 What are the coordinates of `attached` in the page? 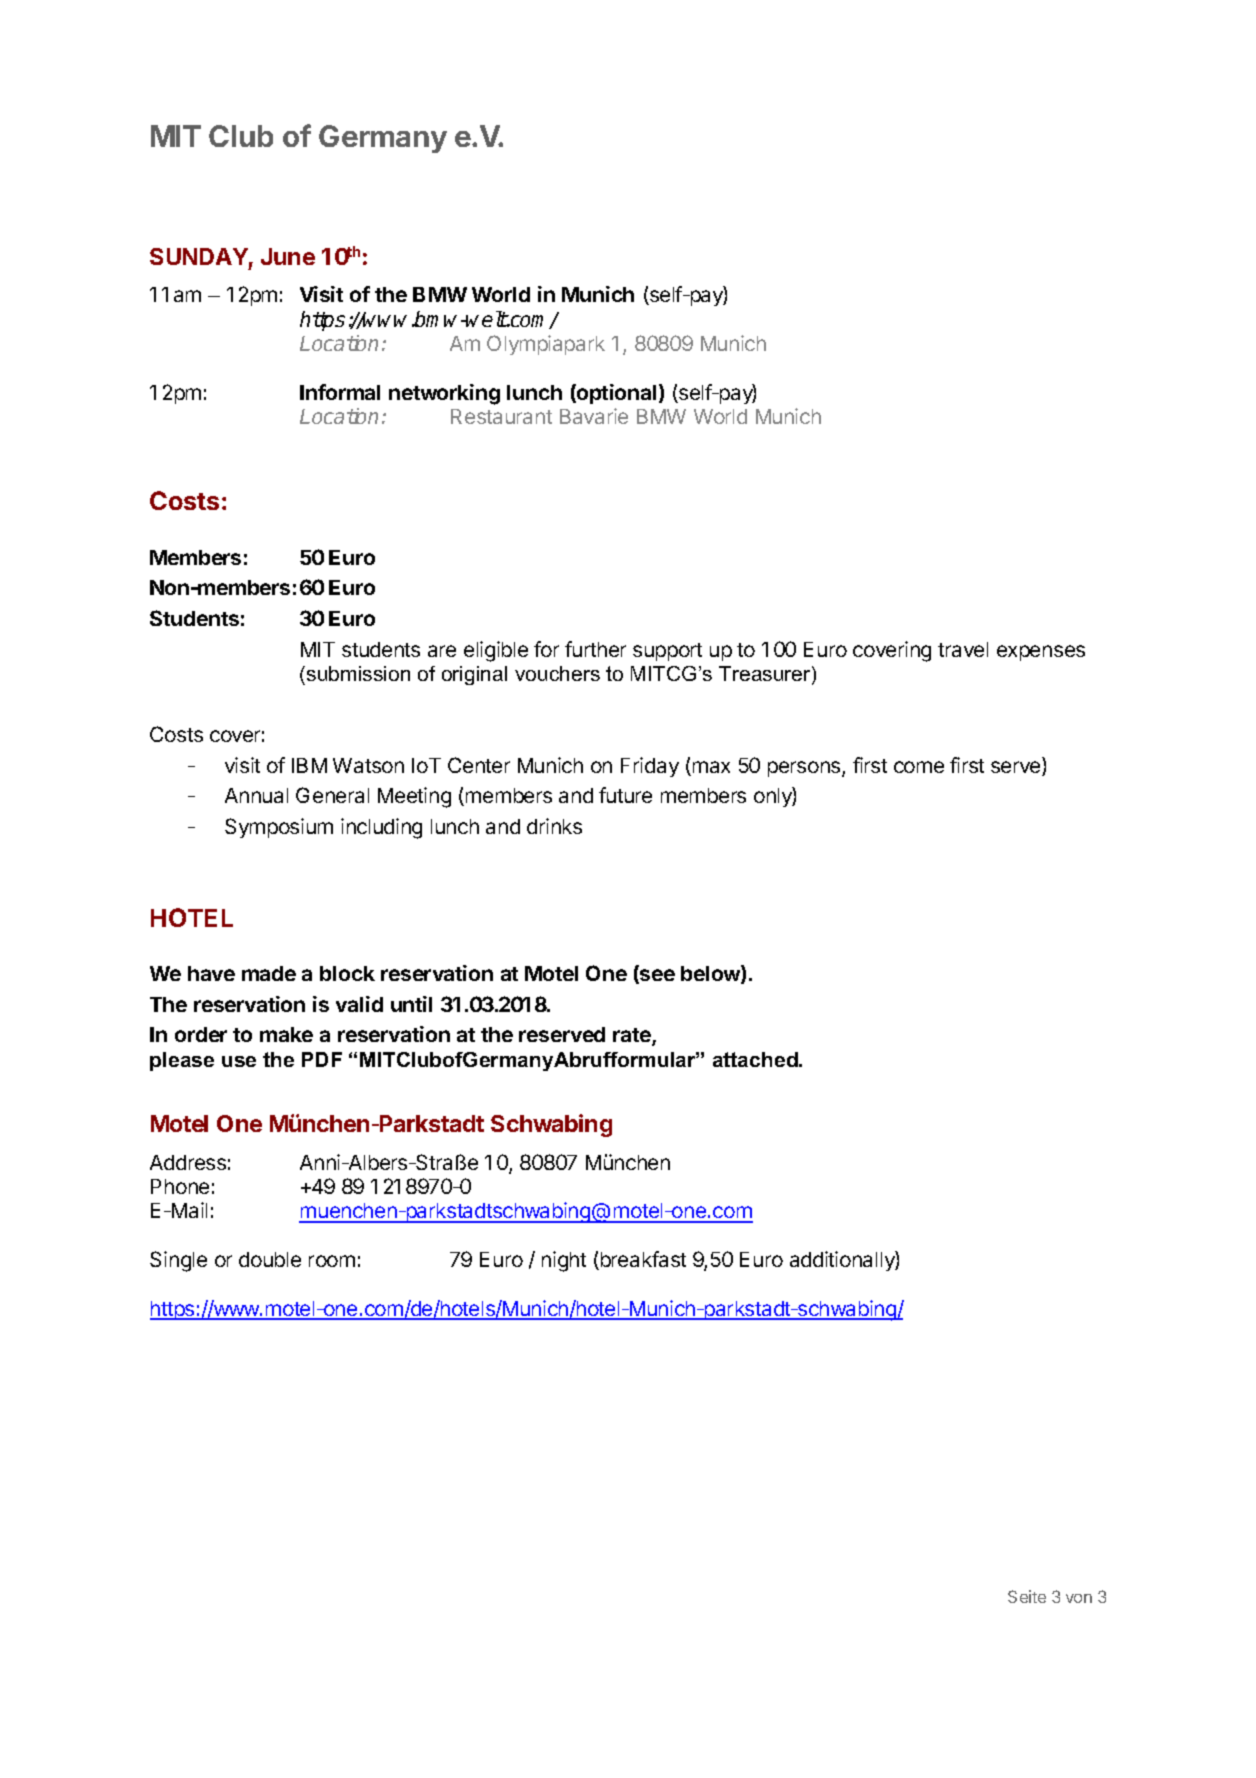 It's located at (756, 1059).
